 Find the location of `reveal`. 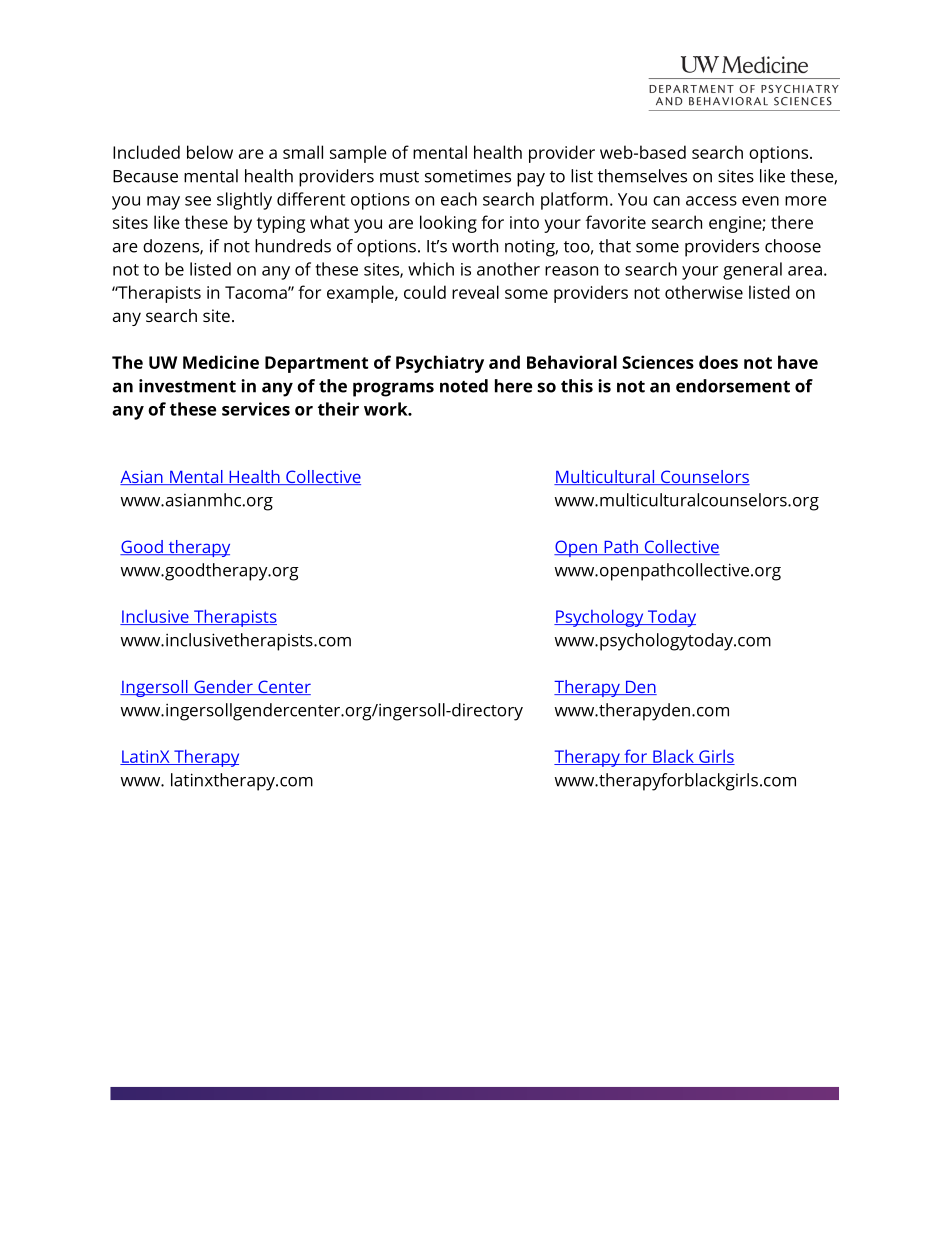

reveal is located at coordinates (475, 292).
